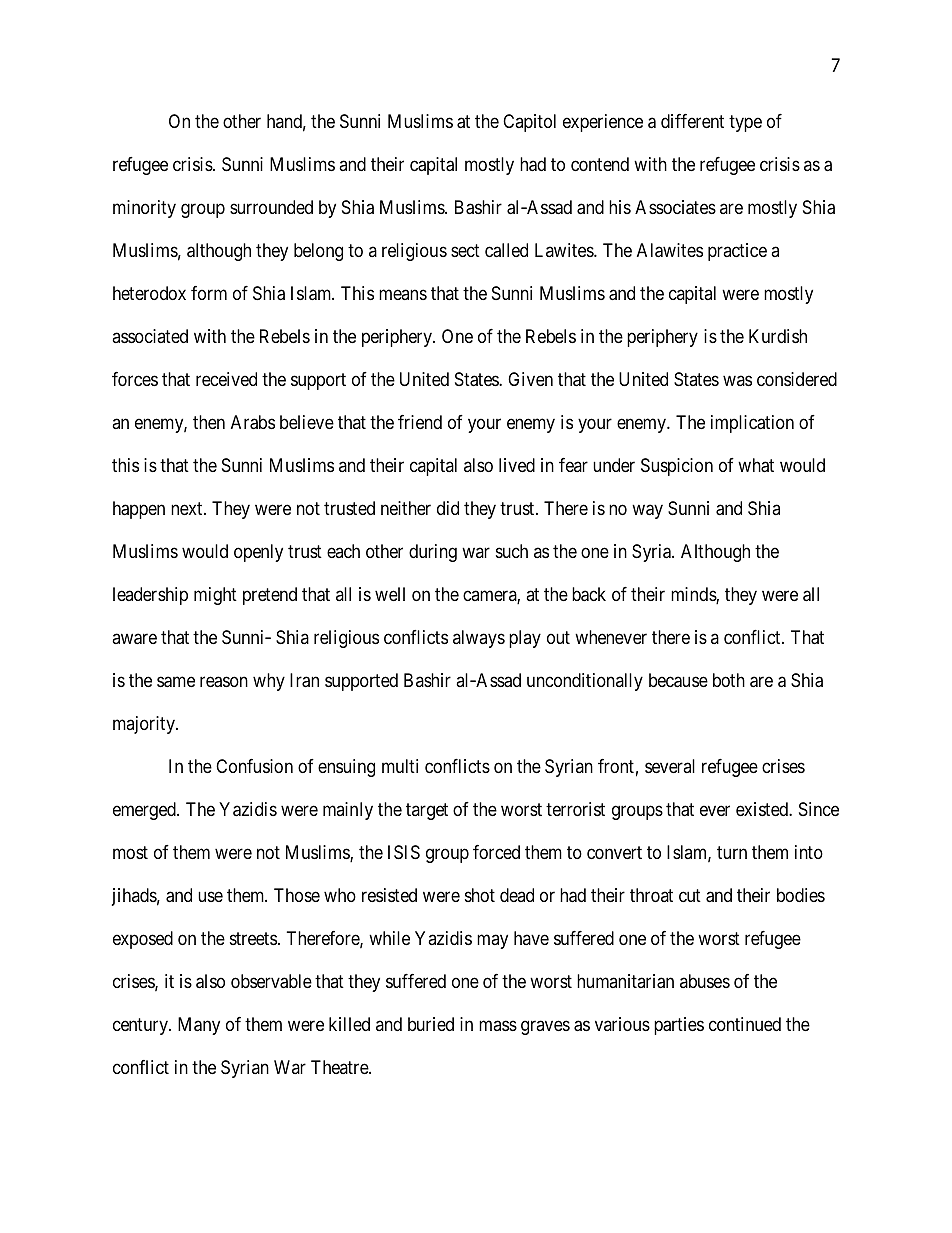  I want to click on multi, so click(400, 766).
